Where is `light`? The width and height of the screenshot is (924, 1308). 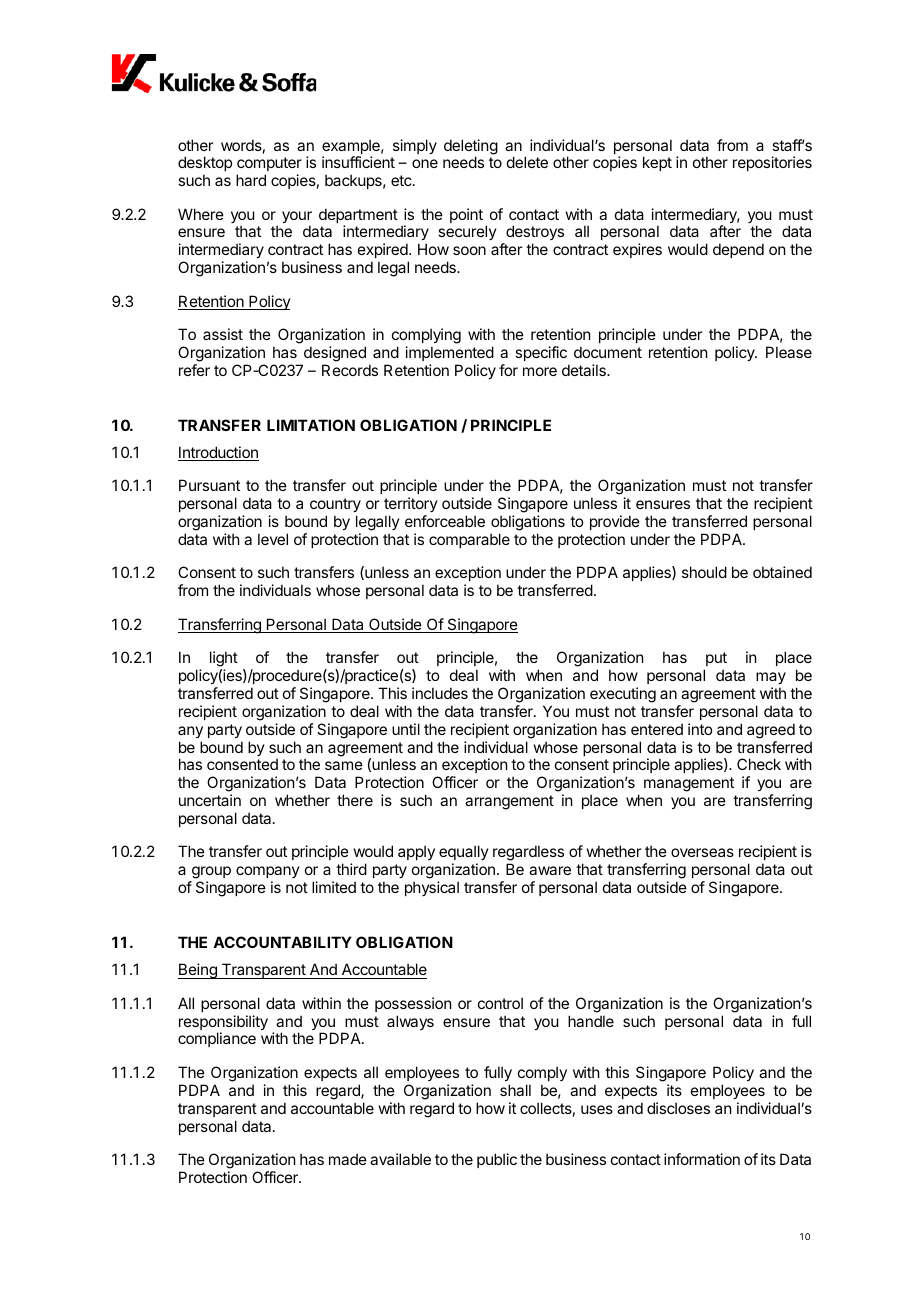 light is located at coordinates (224, 660).
